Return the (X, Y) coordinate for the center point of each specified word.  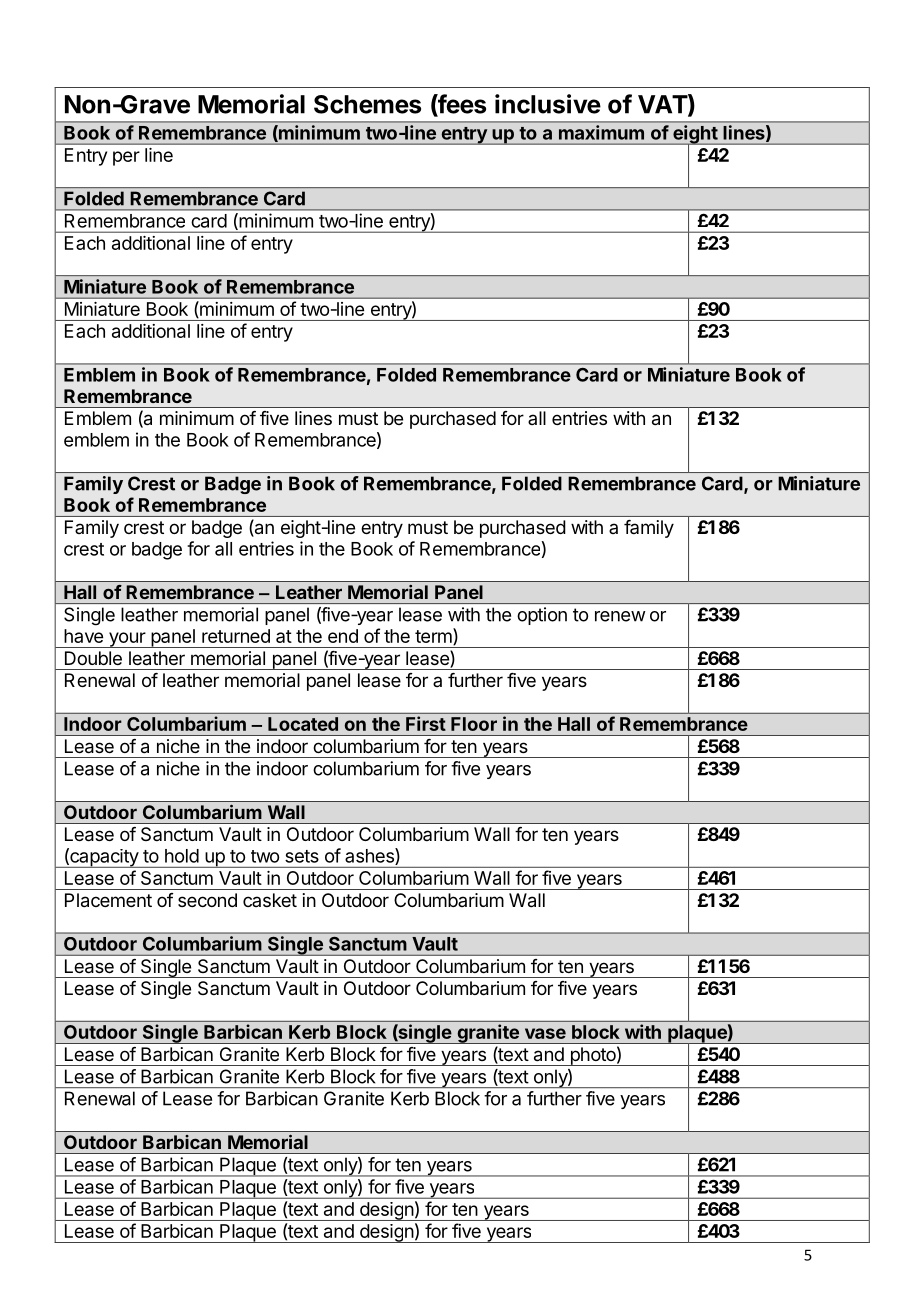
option (542, 616)
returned (236, 636)
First (426, 723)
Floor (474, 724)
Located (303, 724)
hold (182, 856)
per (126, 158)
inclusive (548, 104)
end (343, 636)
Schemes (367, 104)
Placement (108, 900)
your (127, 640)
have (83, 636)
